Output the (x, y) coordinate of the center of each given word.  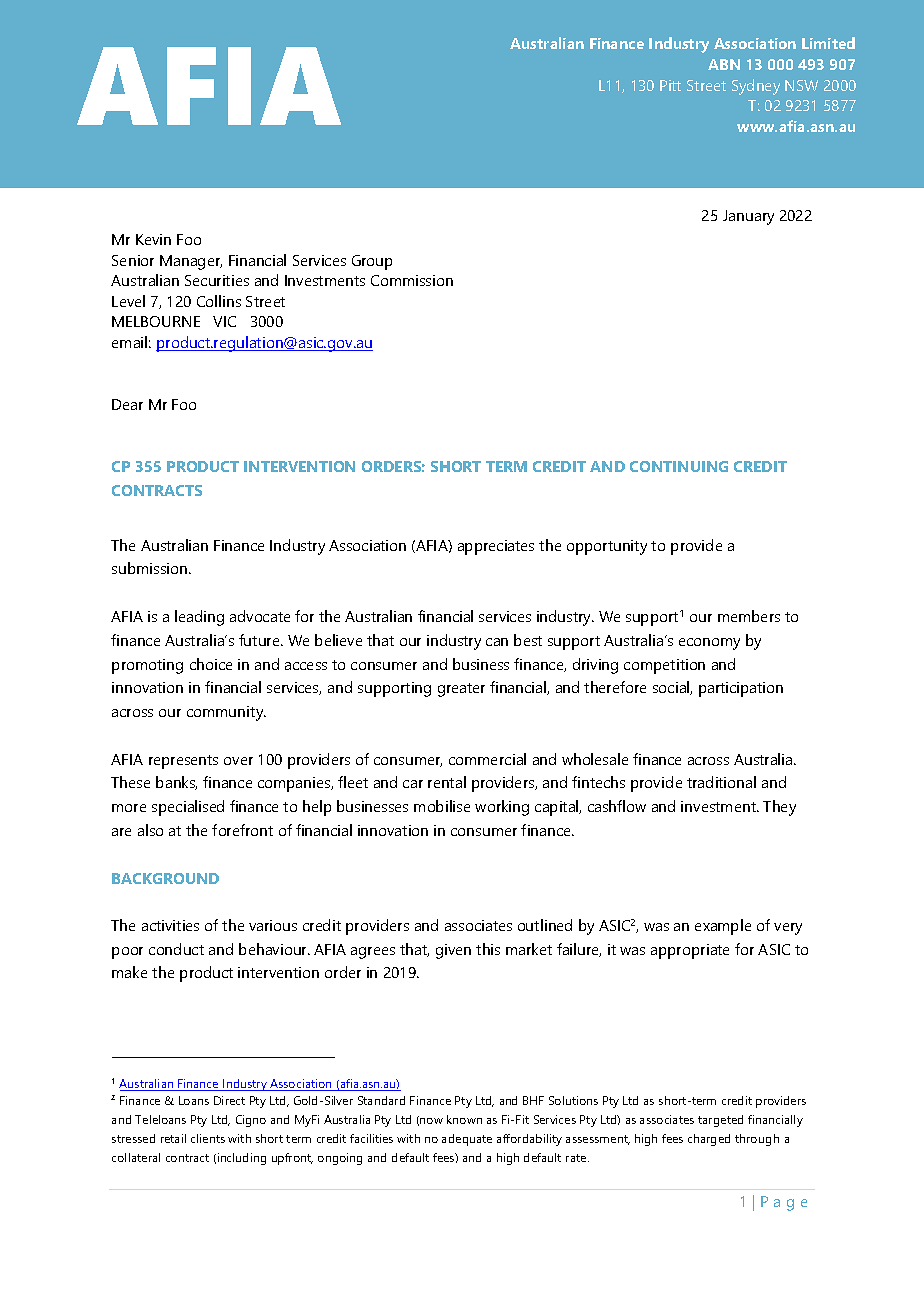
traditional (721, 782)
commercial (487, 759)
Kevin (153, 239)
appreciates (496, 547)
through (757, 1140)
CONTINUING (679, 466)
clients (208, 1138)
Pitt (670, 85)
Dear (127, 404)
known (464, 1119)
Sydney (756, 87)
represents (183, 762)
